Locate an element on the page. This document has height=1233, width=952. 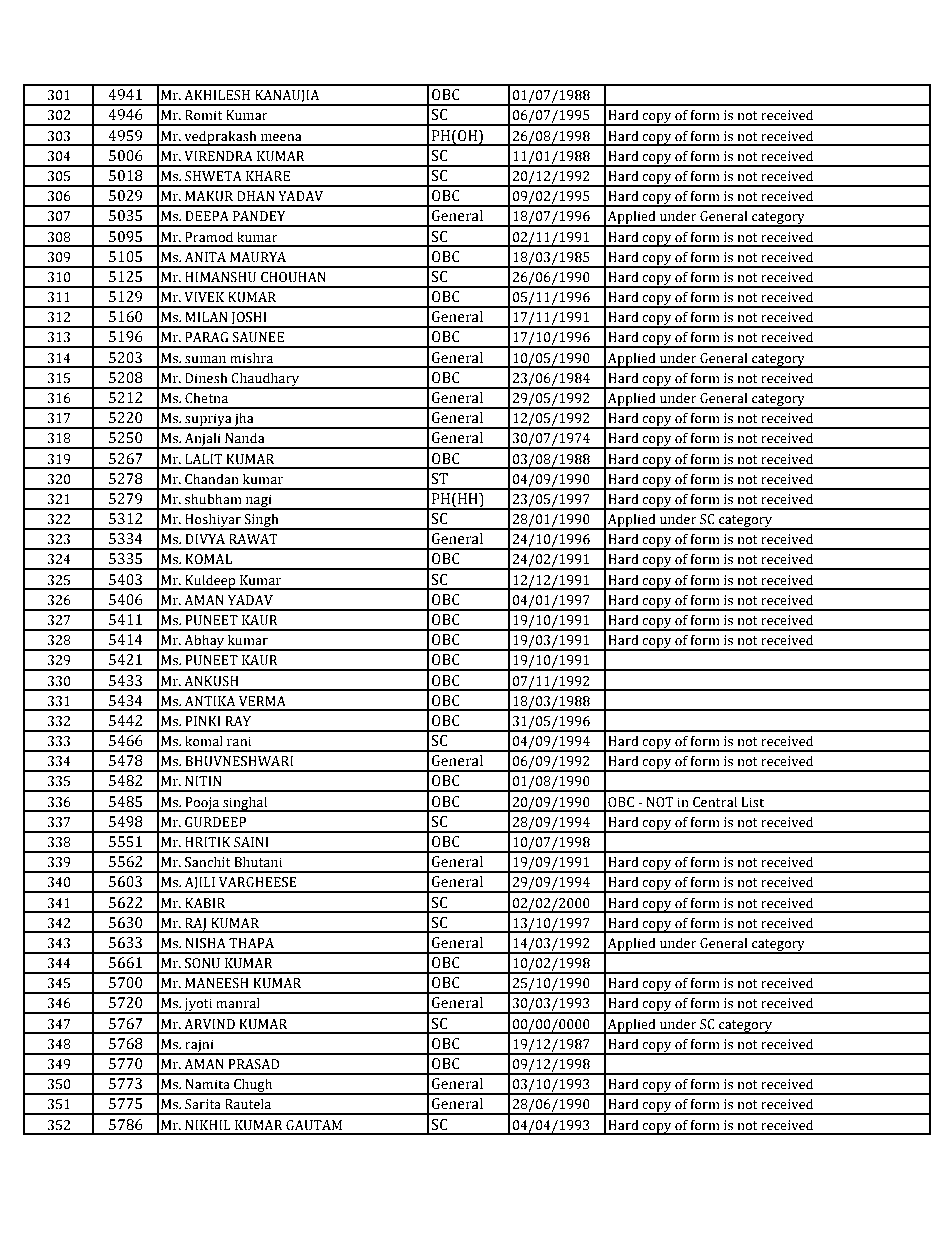
Nanda is located at coordinates (245, 438).
